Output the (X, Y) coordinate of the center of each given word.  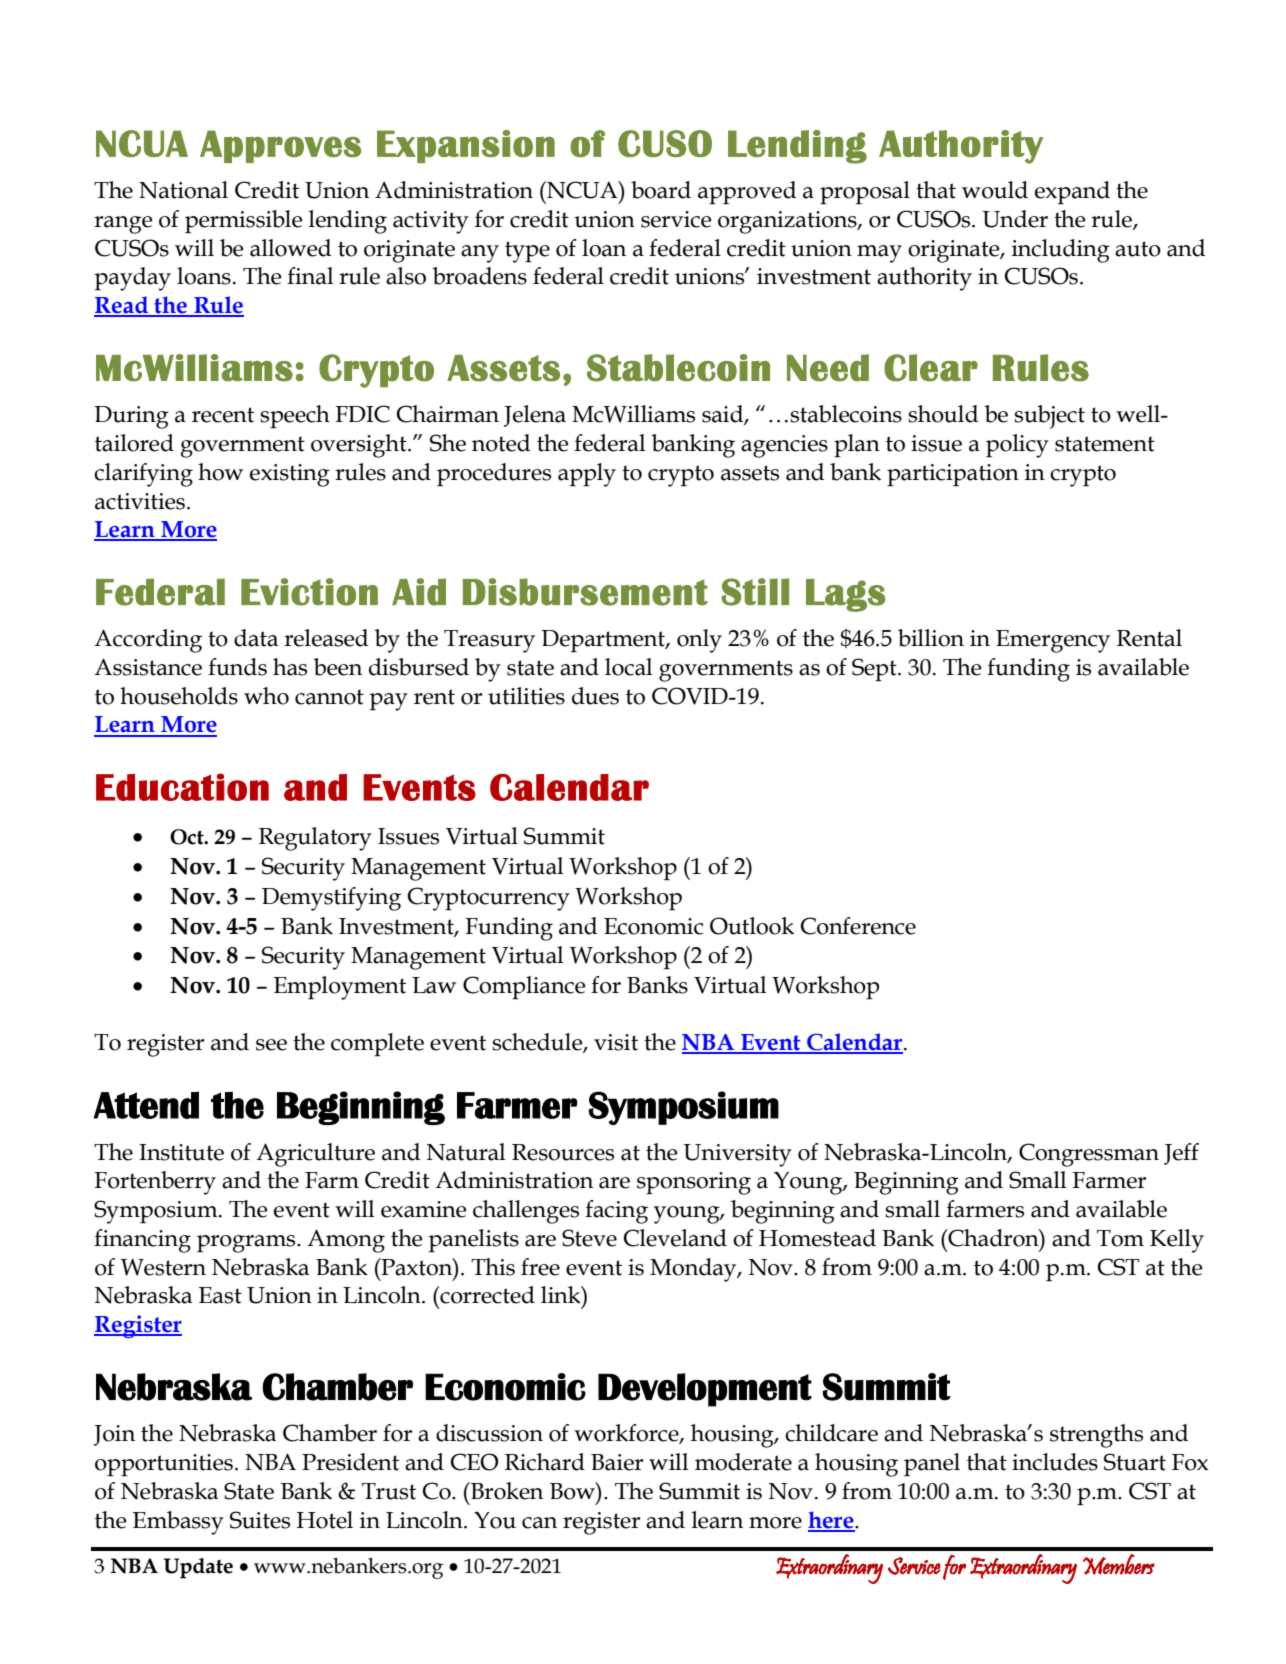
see (271, 1045)
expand (1072, 192)
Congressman (1089, 1155)
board (661, 190)
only (699, 641)
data (256, 638)
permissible (244, 221)
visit (616, 1042)
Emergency (1053, 641)
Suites (260, 1520)
